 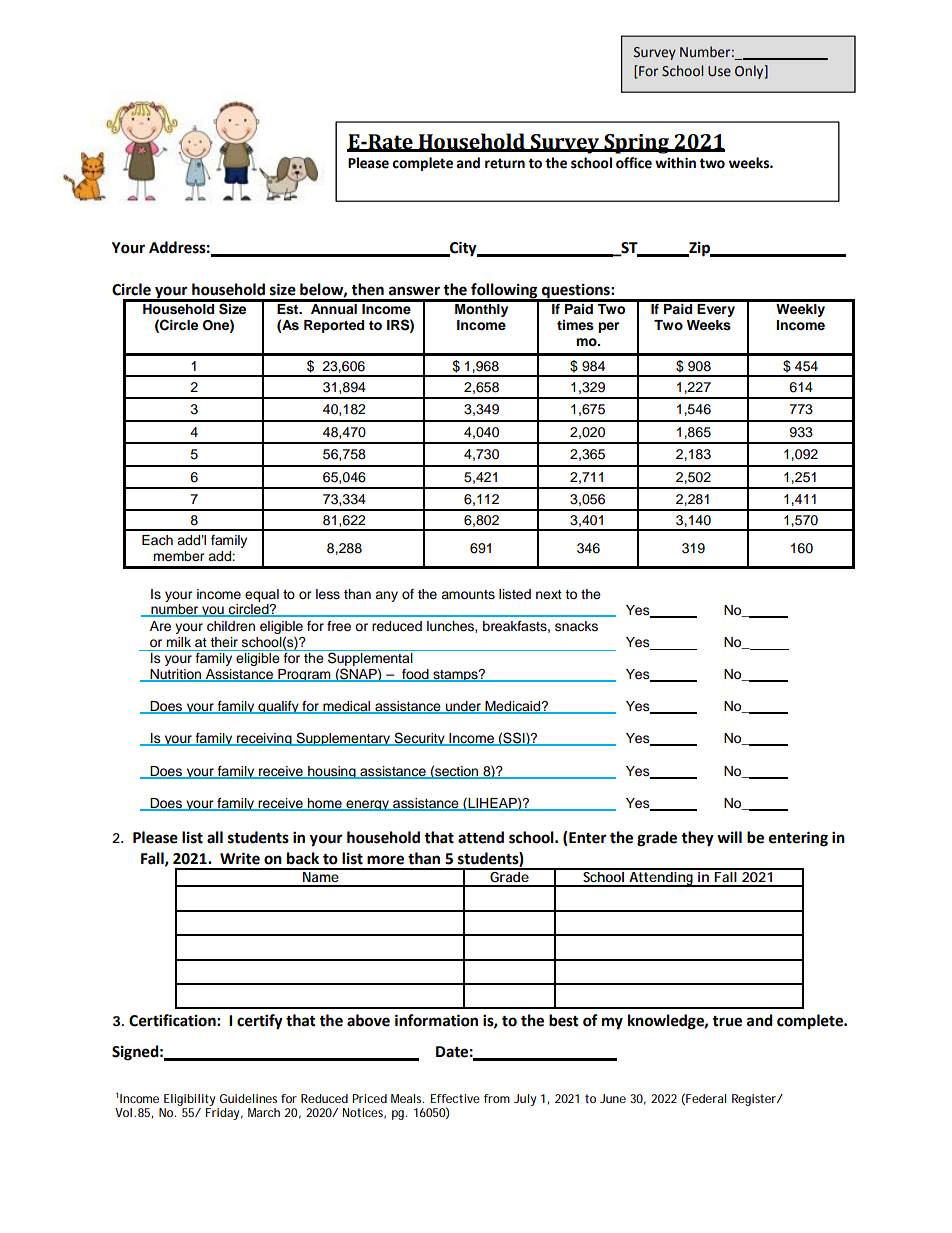 I want to click on Reported, so click(x=334, y=326).
